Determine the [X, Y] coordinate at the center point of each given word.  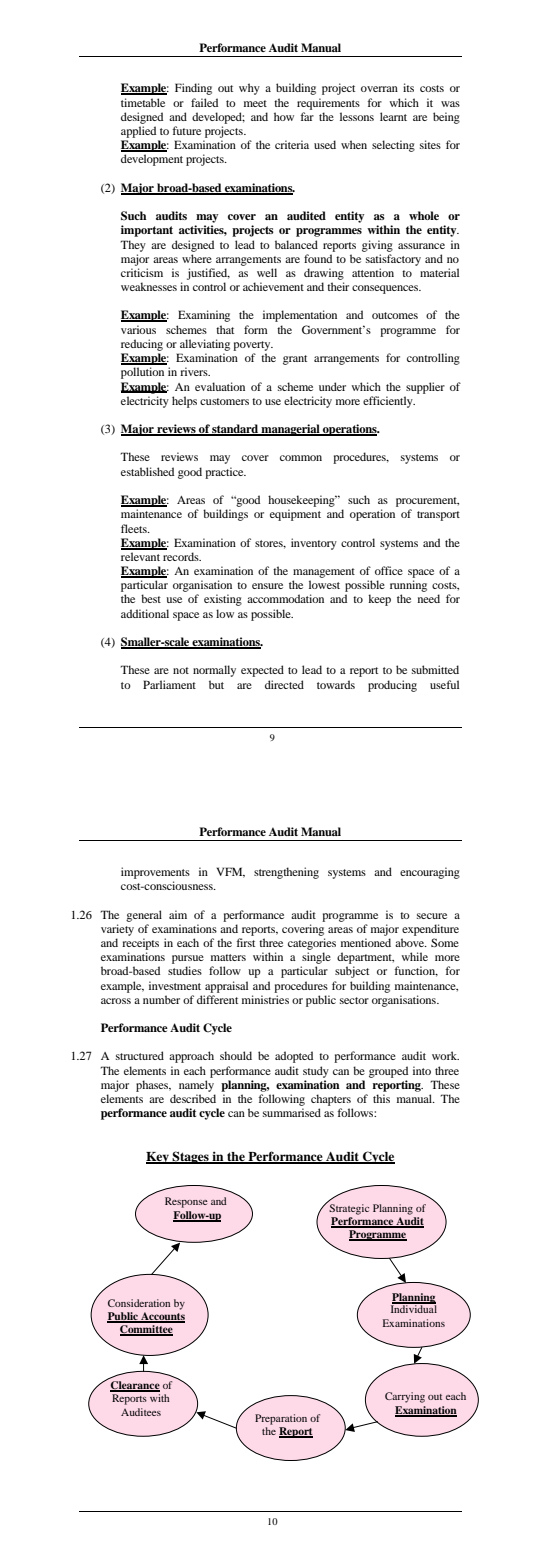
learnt [393, 116]
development [152, 160]
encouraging [430, 873]
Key [158, 1158]
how [284, 116]
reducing [142, 345]
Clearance [135, 1386]
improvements [155, 873]
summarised [292, 1112]
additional [145, 613]
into [422, 1070]
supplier [425, 388]
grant [295, 360]
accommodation [285, 598]
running [408, 587]
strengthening [286, 873]
